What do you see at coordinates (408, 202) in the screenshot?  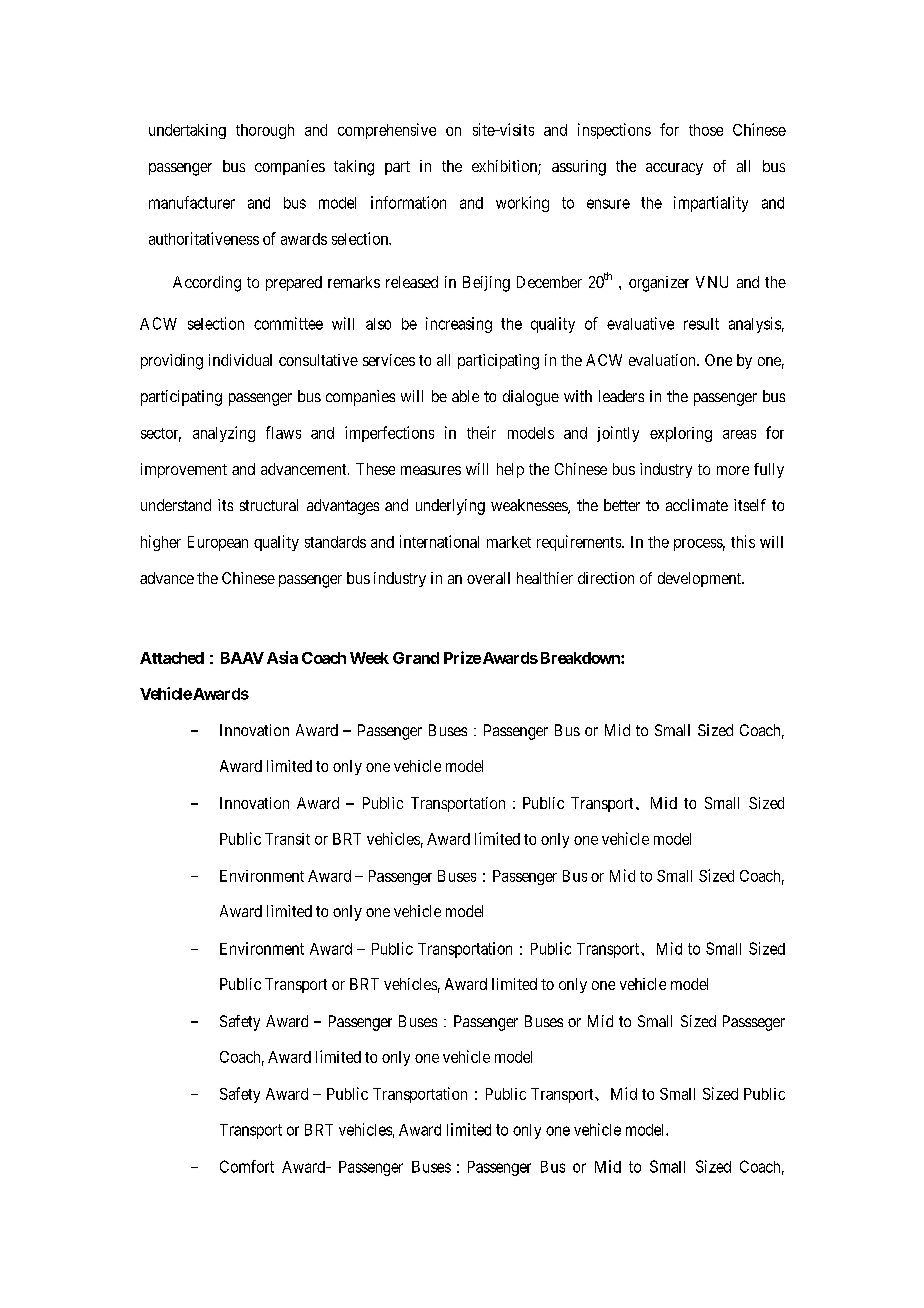 I see `information` at bounding box center [408, 202].
